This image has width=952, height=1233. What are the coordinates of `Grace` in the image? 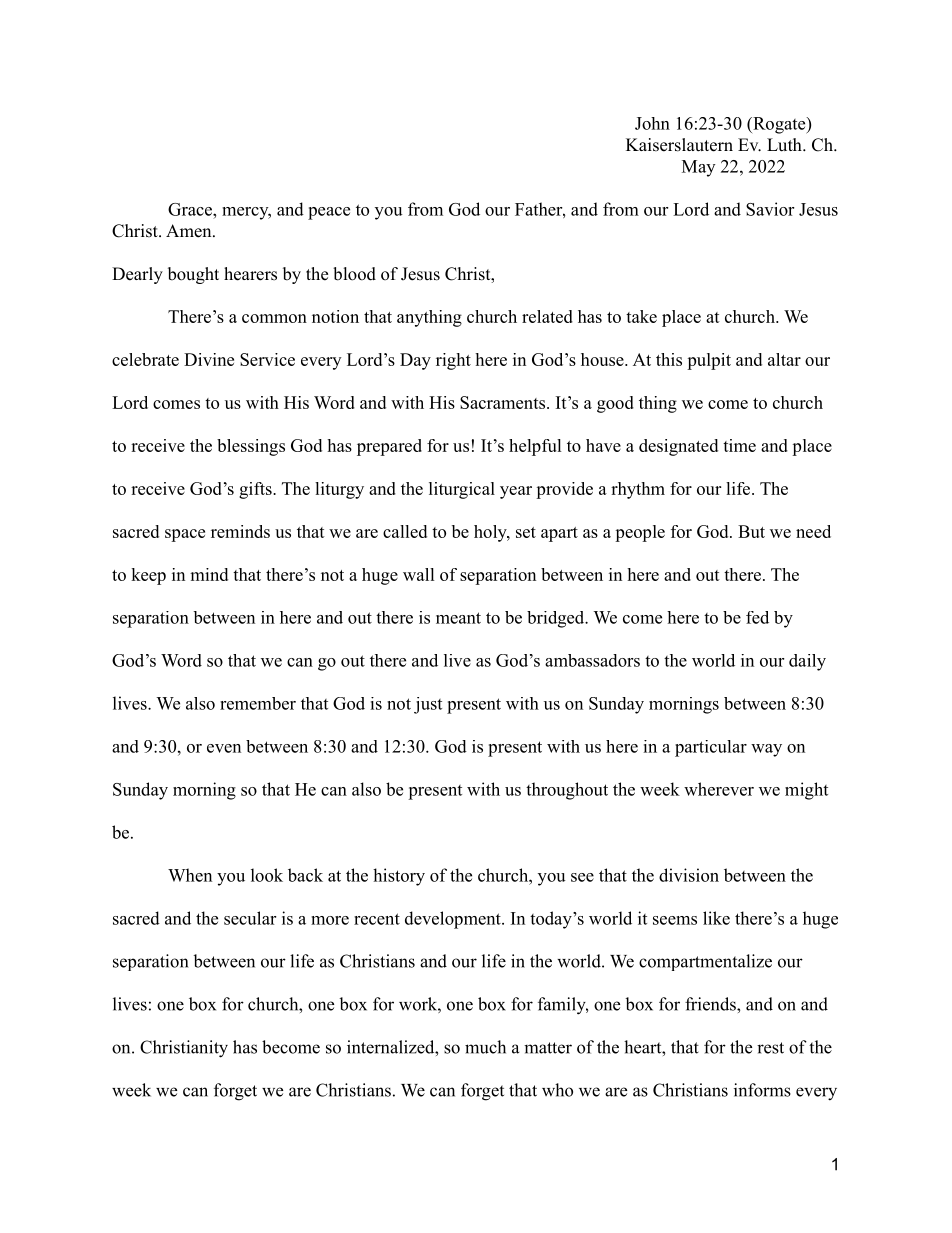 It's located at (191, 209).
